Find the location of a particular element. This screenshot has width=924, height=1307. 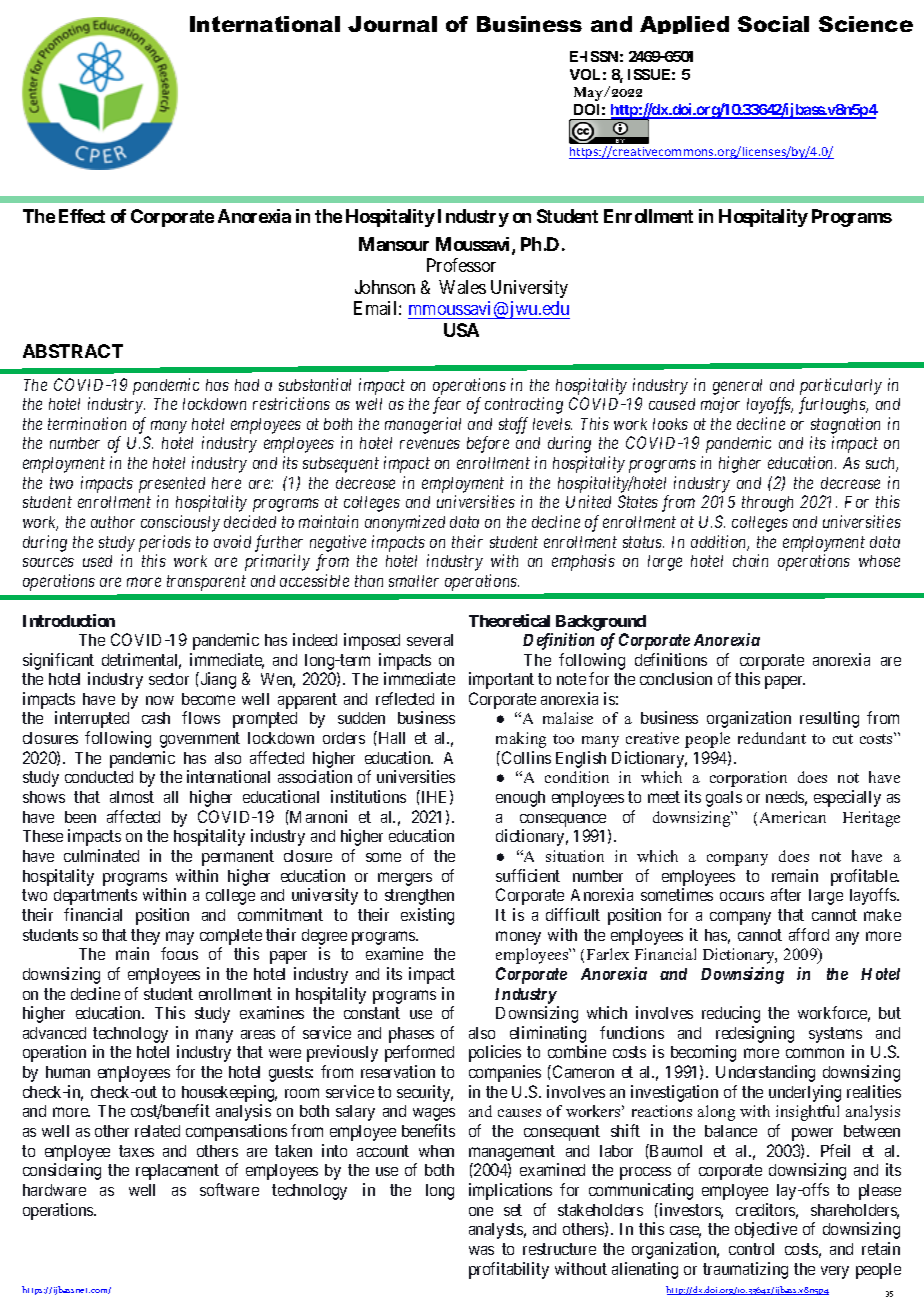

through is located at coordinates (767, 504).
